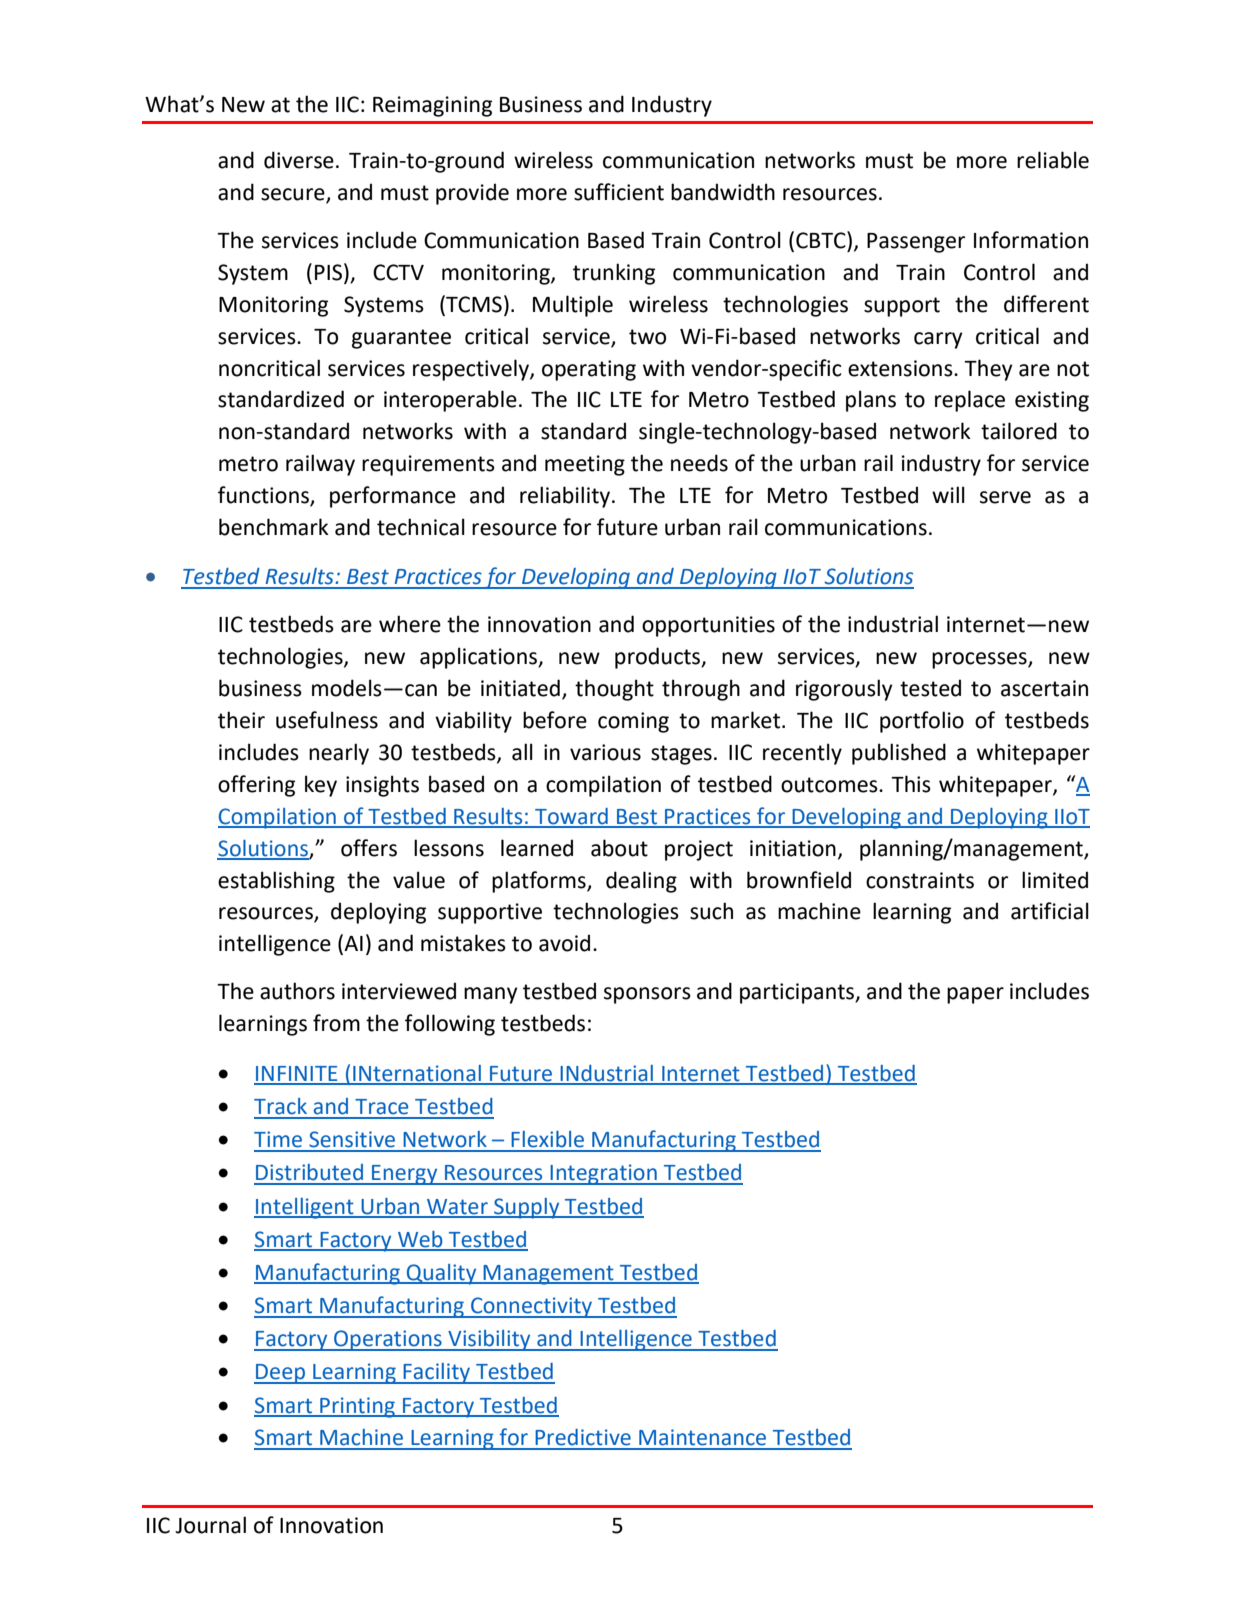  I want to click on artificial, so click(1050, 911).
